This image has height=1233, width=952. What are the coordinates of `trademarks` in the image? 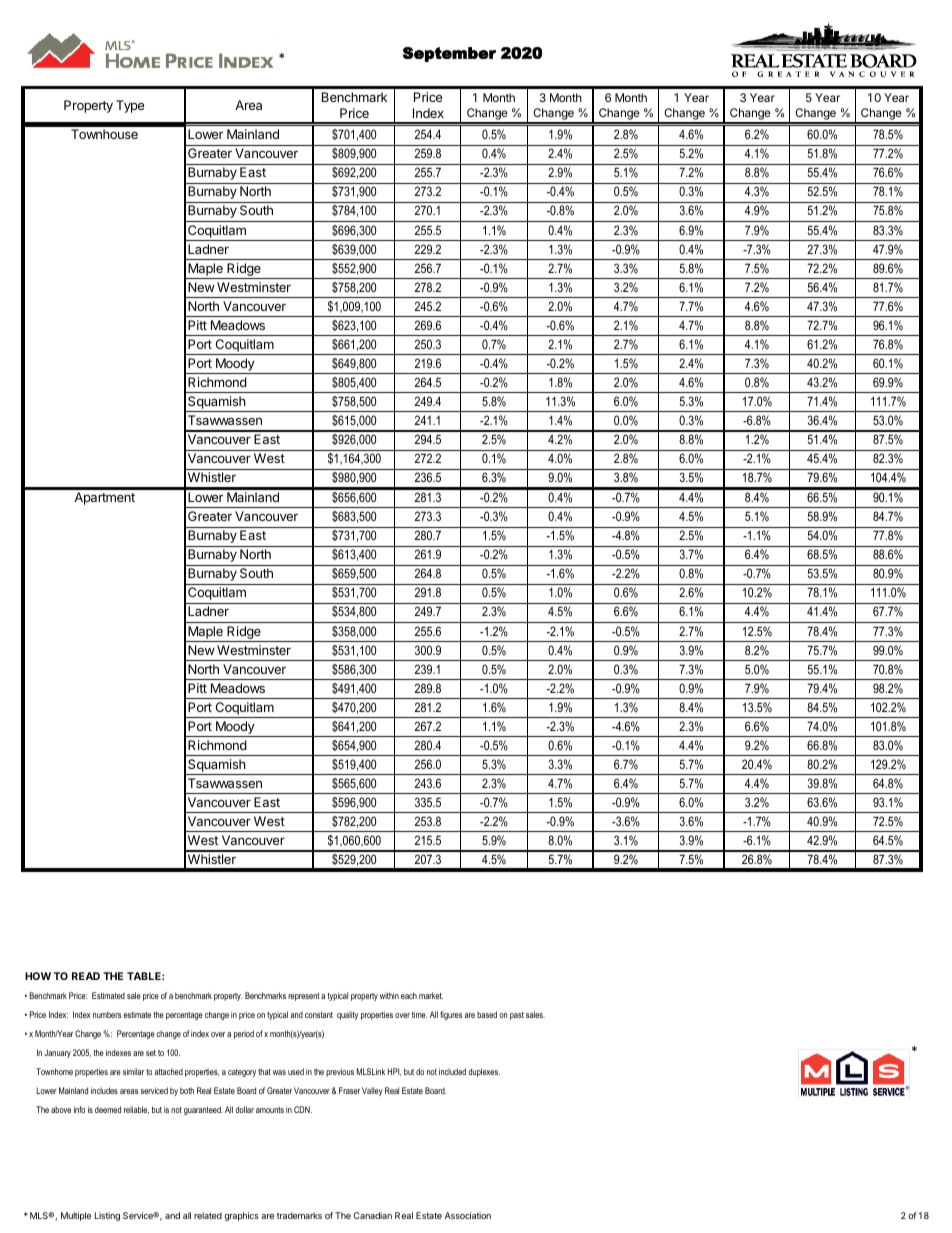 It's located at (299, 1215).
